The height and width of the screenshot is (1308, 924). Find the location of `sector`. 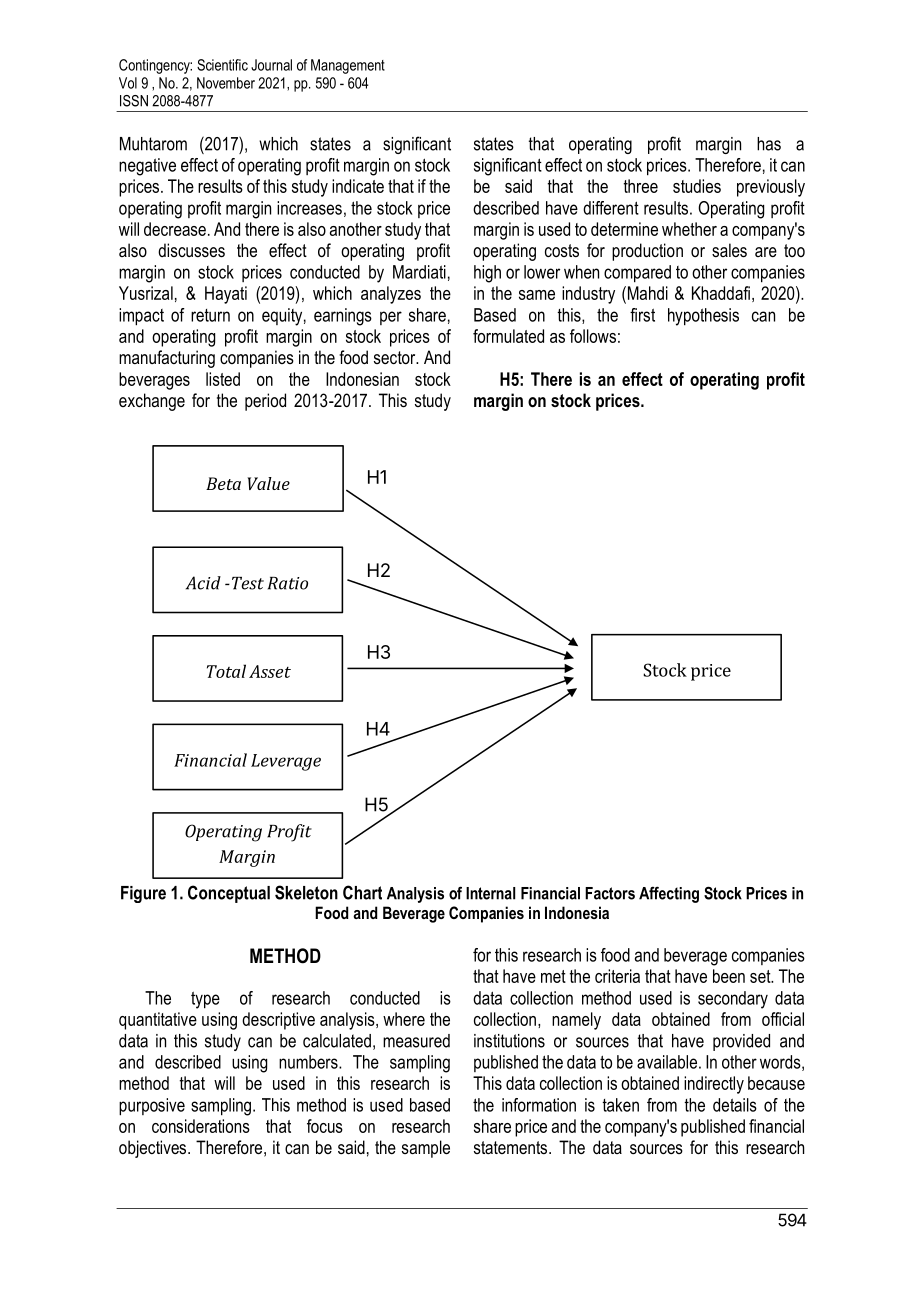

sector is located at coordinates (396, 357).
